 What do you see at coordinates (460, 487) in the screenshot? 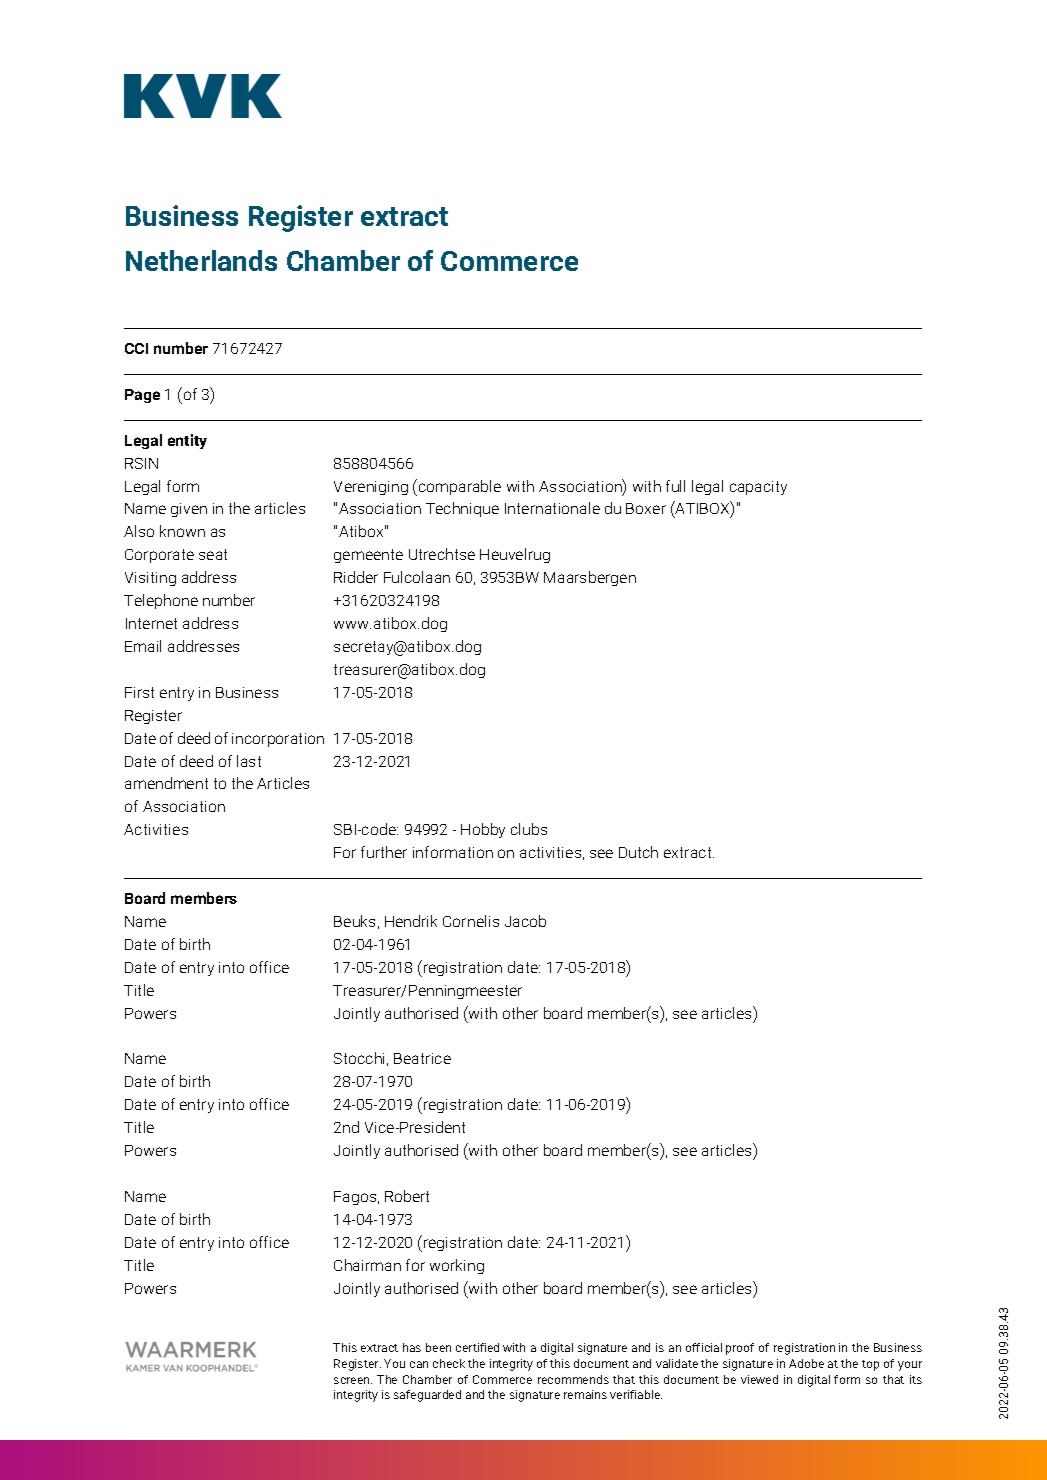
I see `comparable` at bounding box center [460, 487].
